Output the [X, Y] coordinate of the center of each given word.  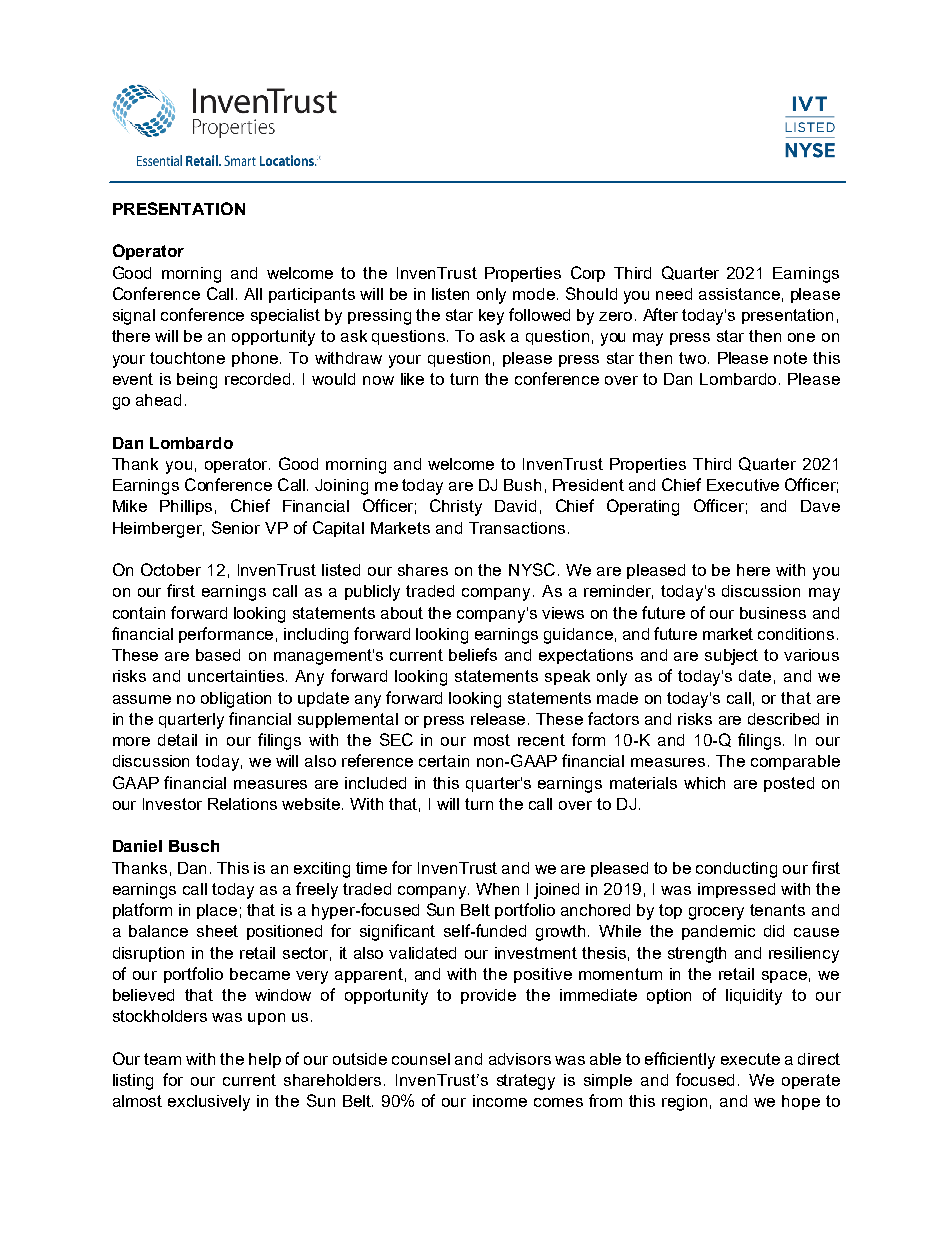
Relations [242, 804]
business [773, 613]
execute [750, 1059]
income [500, 1101]
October [171, 569]
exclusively [209, 1103]
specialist [285, 316]
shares [423, 570]
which [704, 783]
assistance [739, 294]
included [375, 783]
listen [450, 294]
